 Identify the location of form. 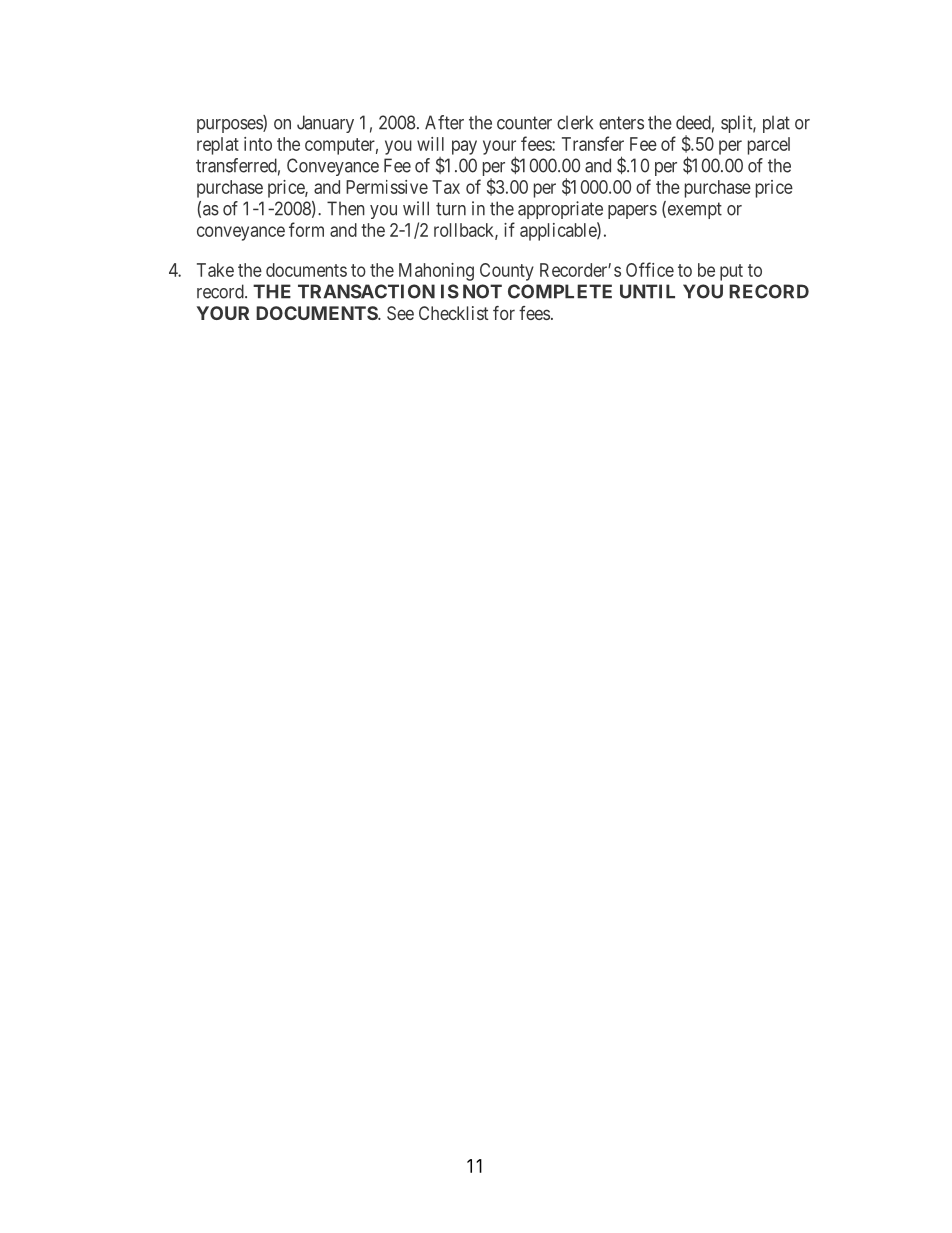
(306, 229).
